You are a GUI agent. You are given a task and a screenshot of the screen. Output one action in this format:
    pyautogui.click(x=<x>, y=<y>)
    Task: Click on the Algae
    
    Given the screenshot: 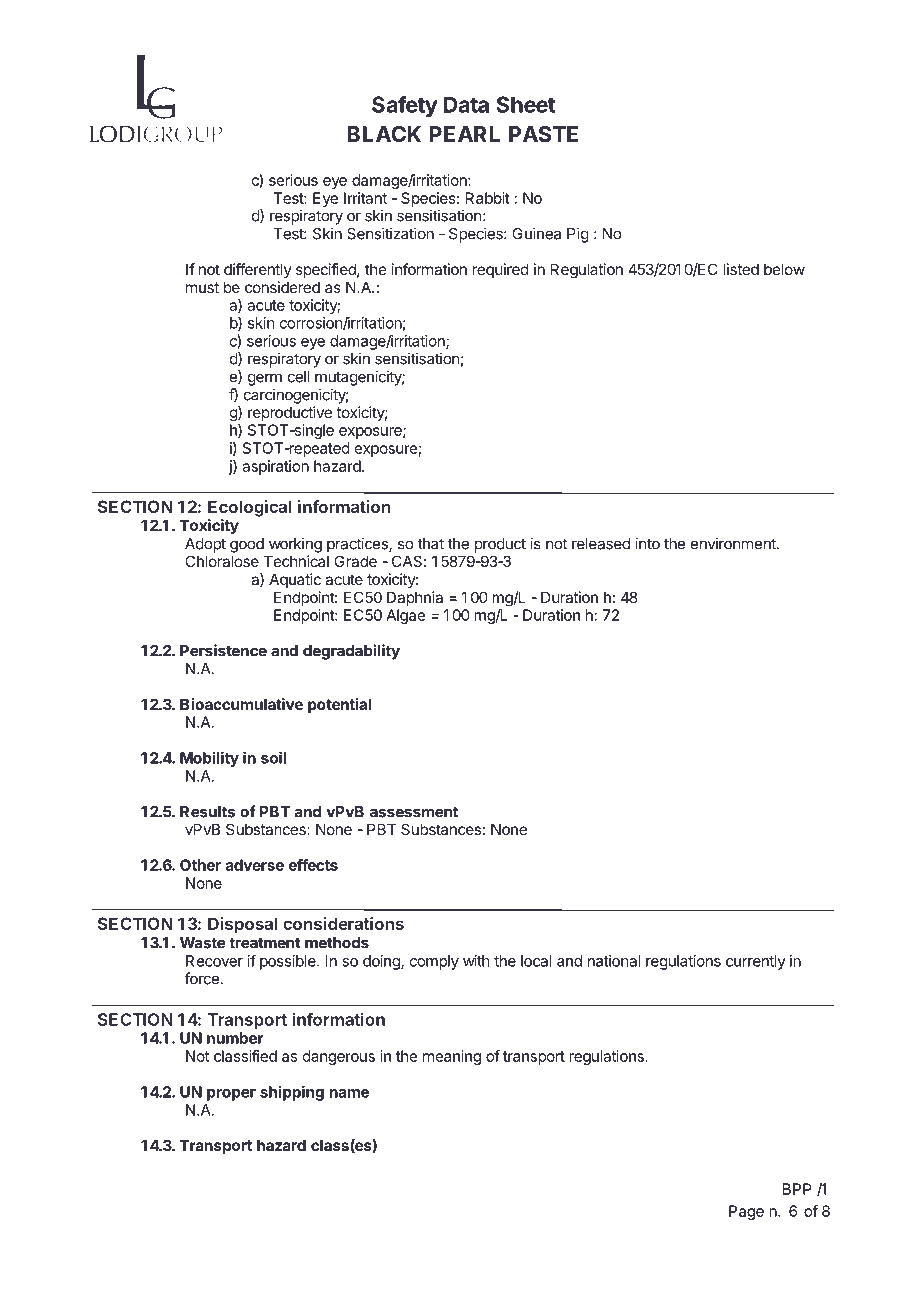 What is the action you would take?
    pyautogui.click(x=406, y=616)
